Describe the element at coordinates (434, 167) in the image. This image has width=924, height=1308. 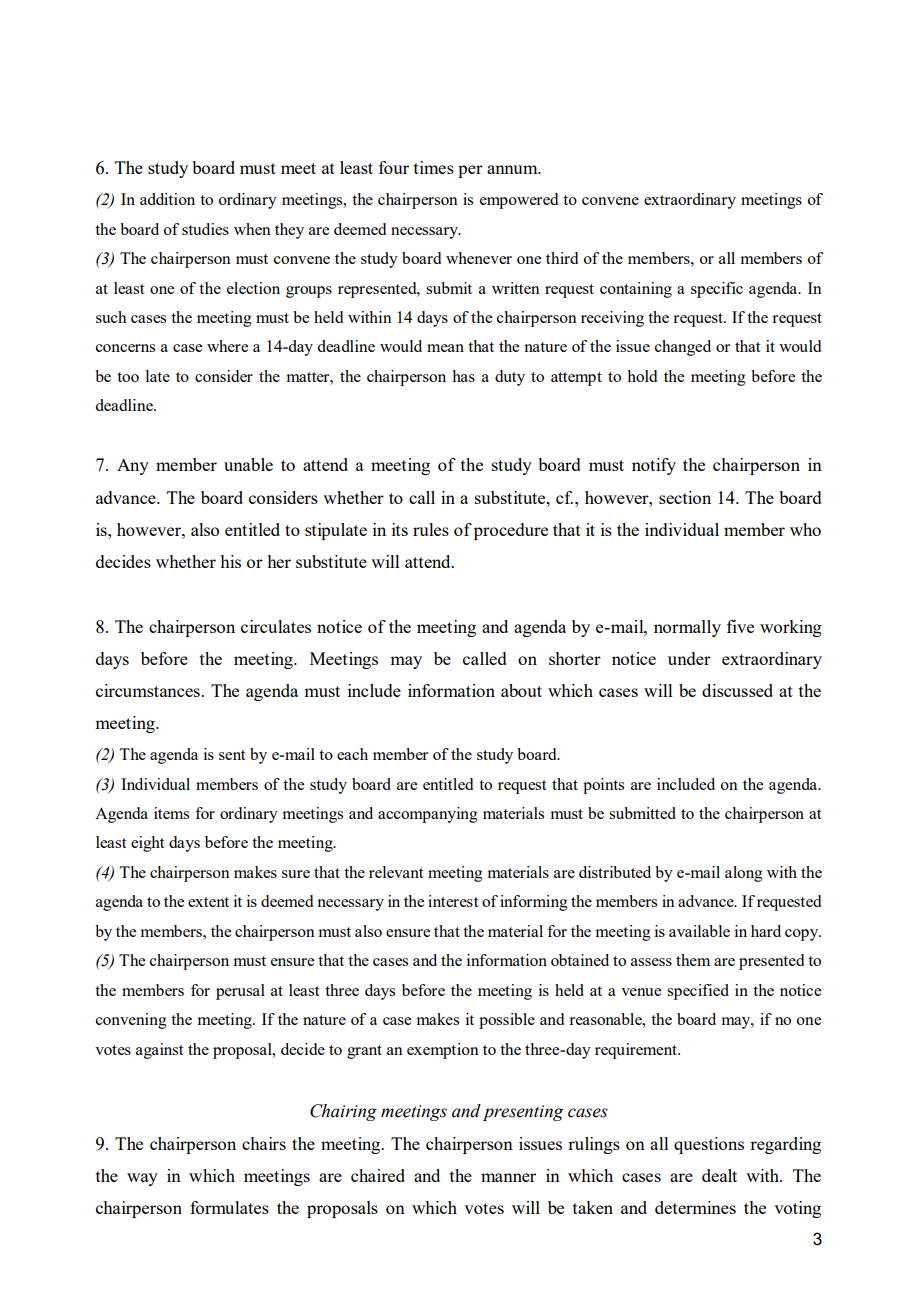
I see `times` at that location.
